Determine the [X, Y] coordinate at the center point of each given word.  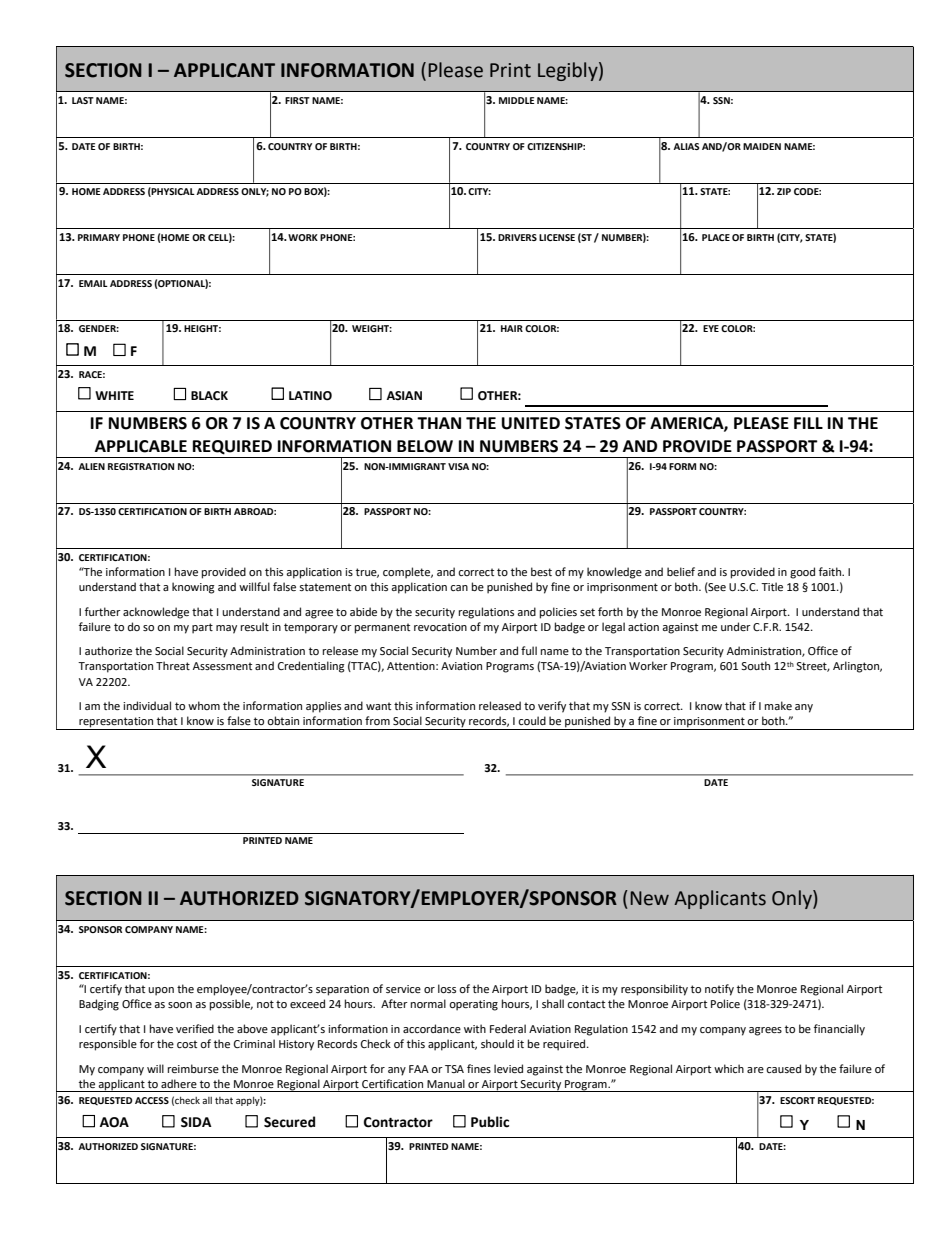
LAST [83, 100]
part [202, 628]
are [755, 1070]
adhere [179, 1083]
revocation [440, 627]
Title [772, 586]
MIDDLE [517, 100]
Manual [446, 1083]
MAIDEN [762, 146]
